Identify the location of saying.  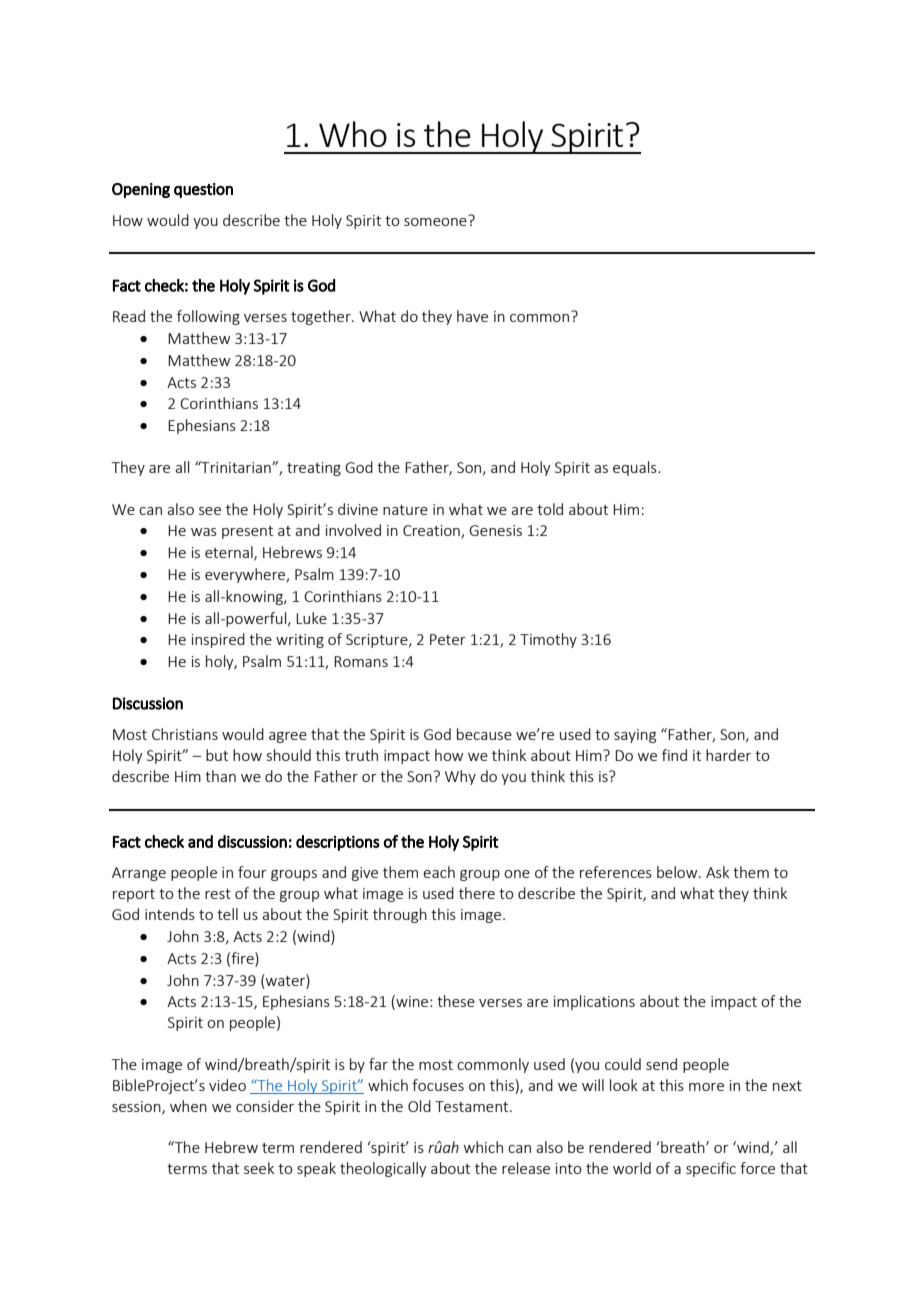
(635, 736).
